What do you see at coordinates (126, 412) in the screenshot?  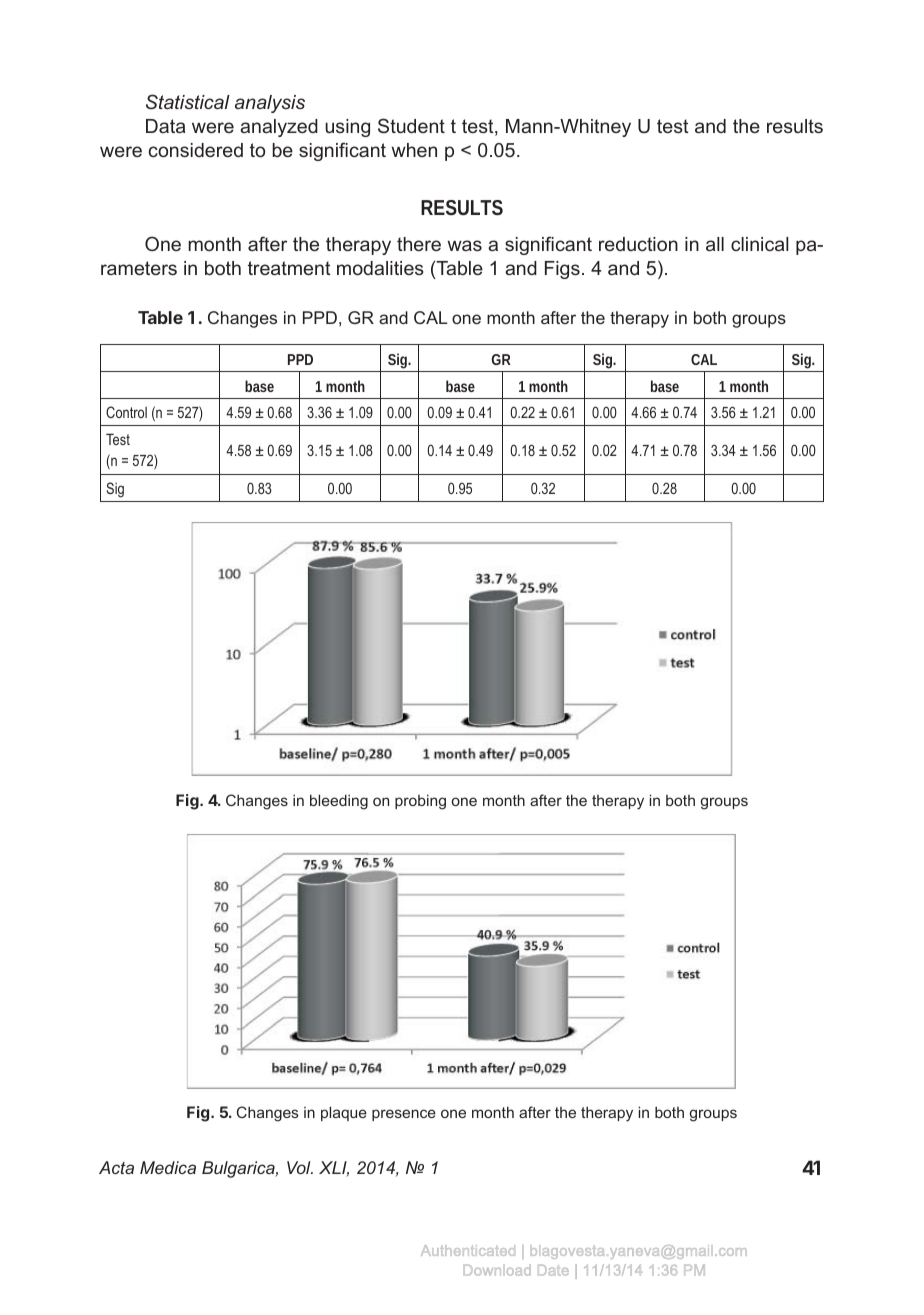 I see `Control` at bounding box center [126, 412].
